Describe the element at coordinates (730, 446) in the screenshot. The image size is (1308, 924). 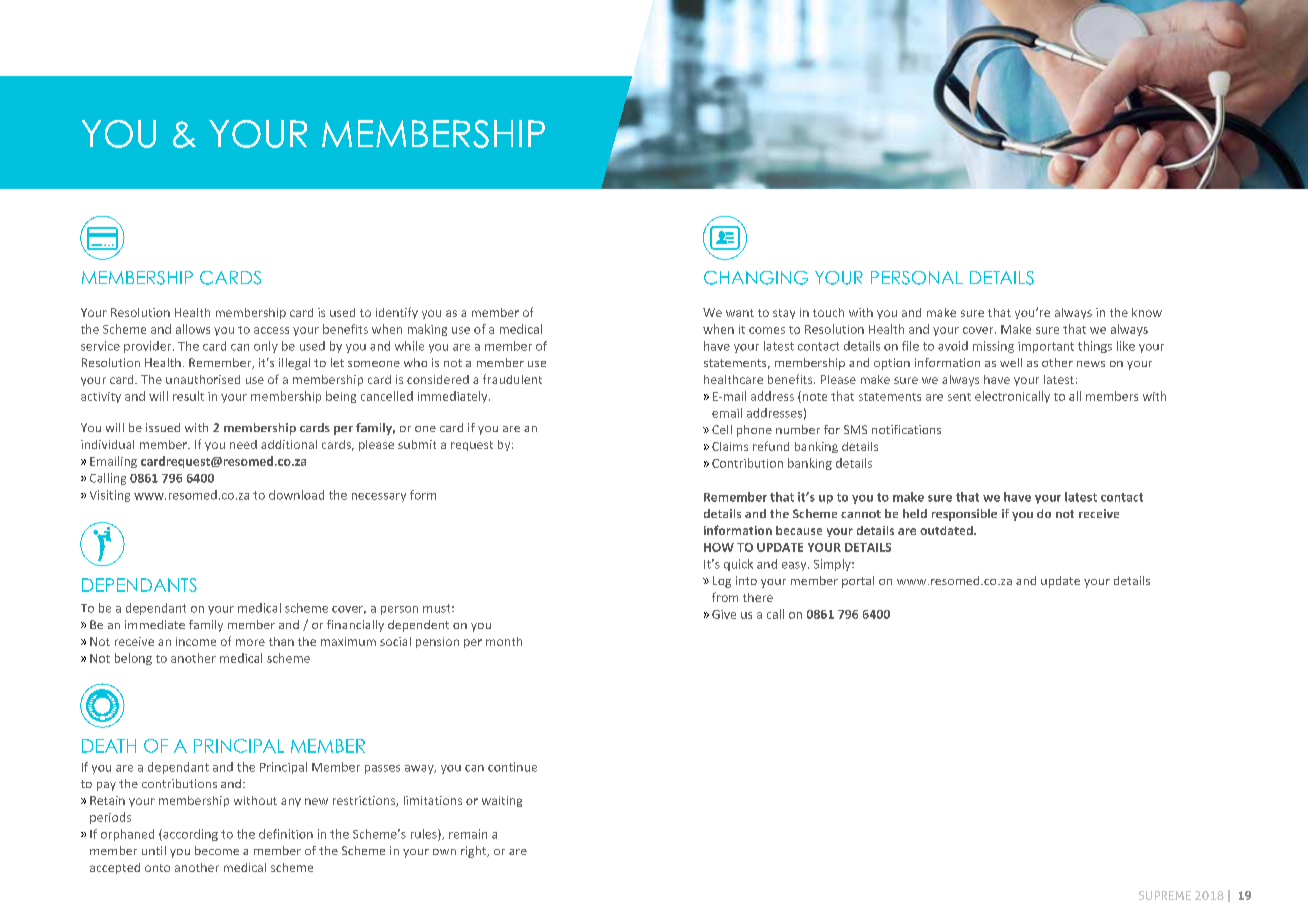
I see `Claims` at that location.
